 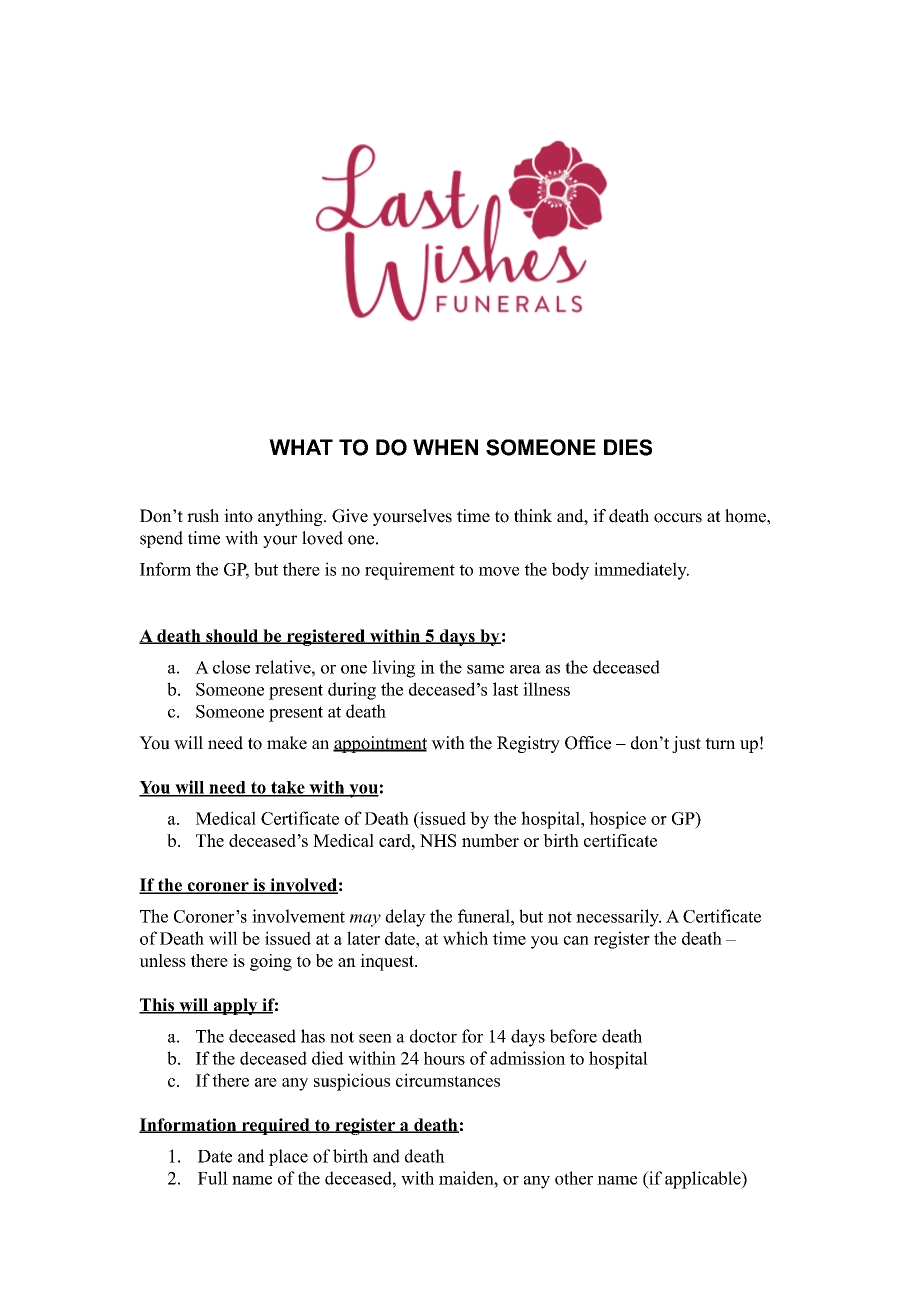 I want to click on WHEN, so click(x=445, y=447).
